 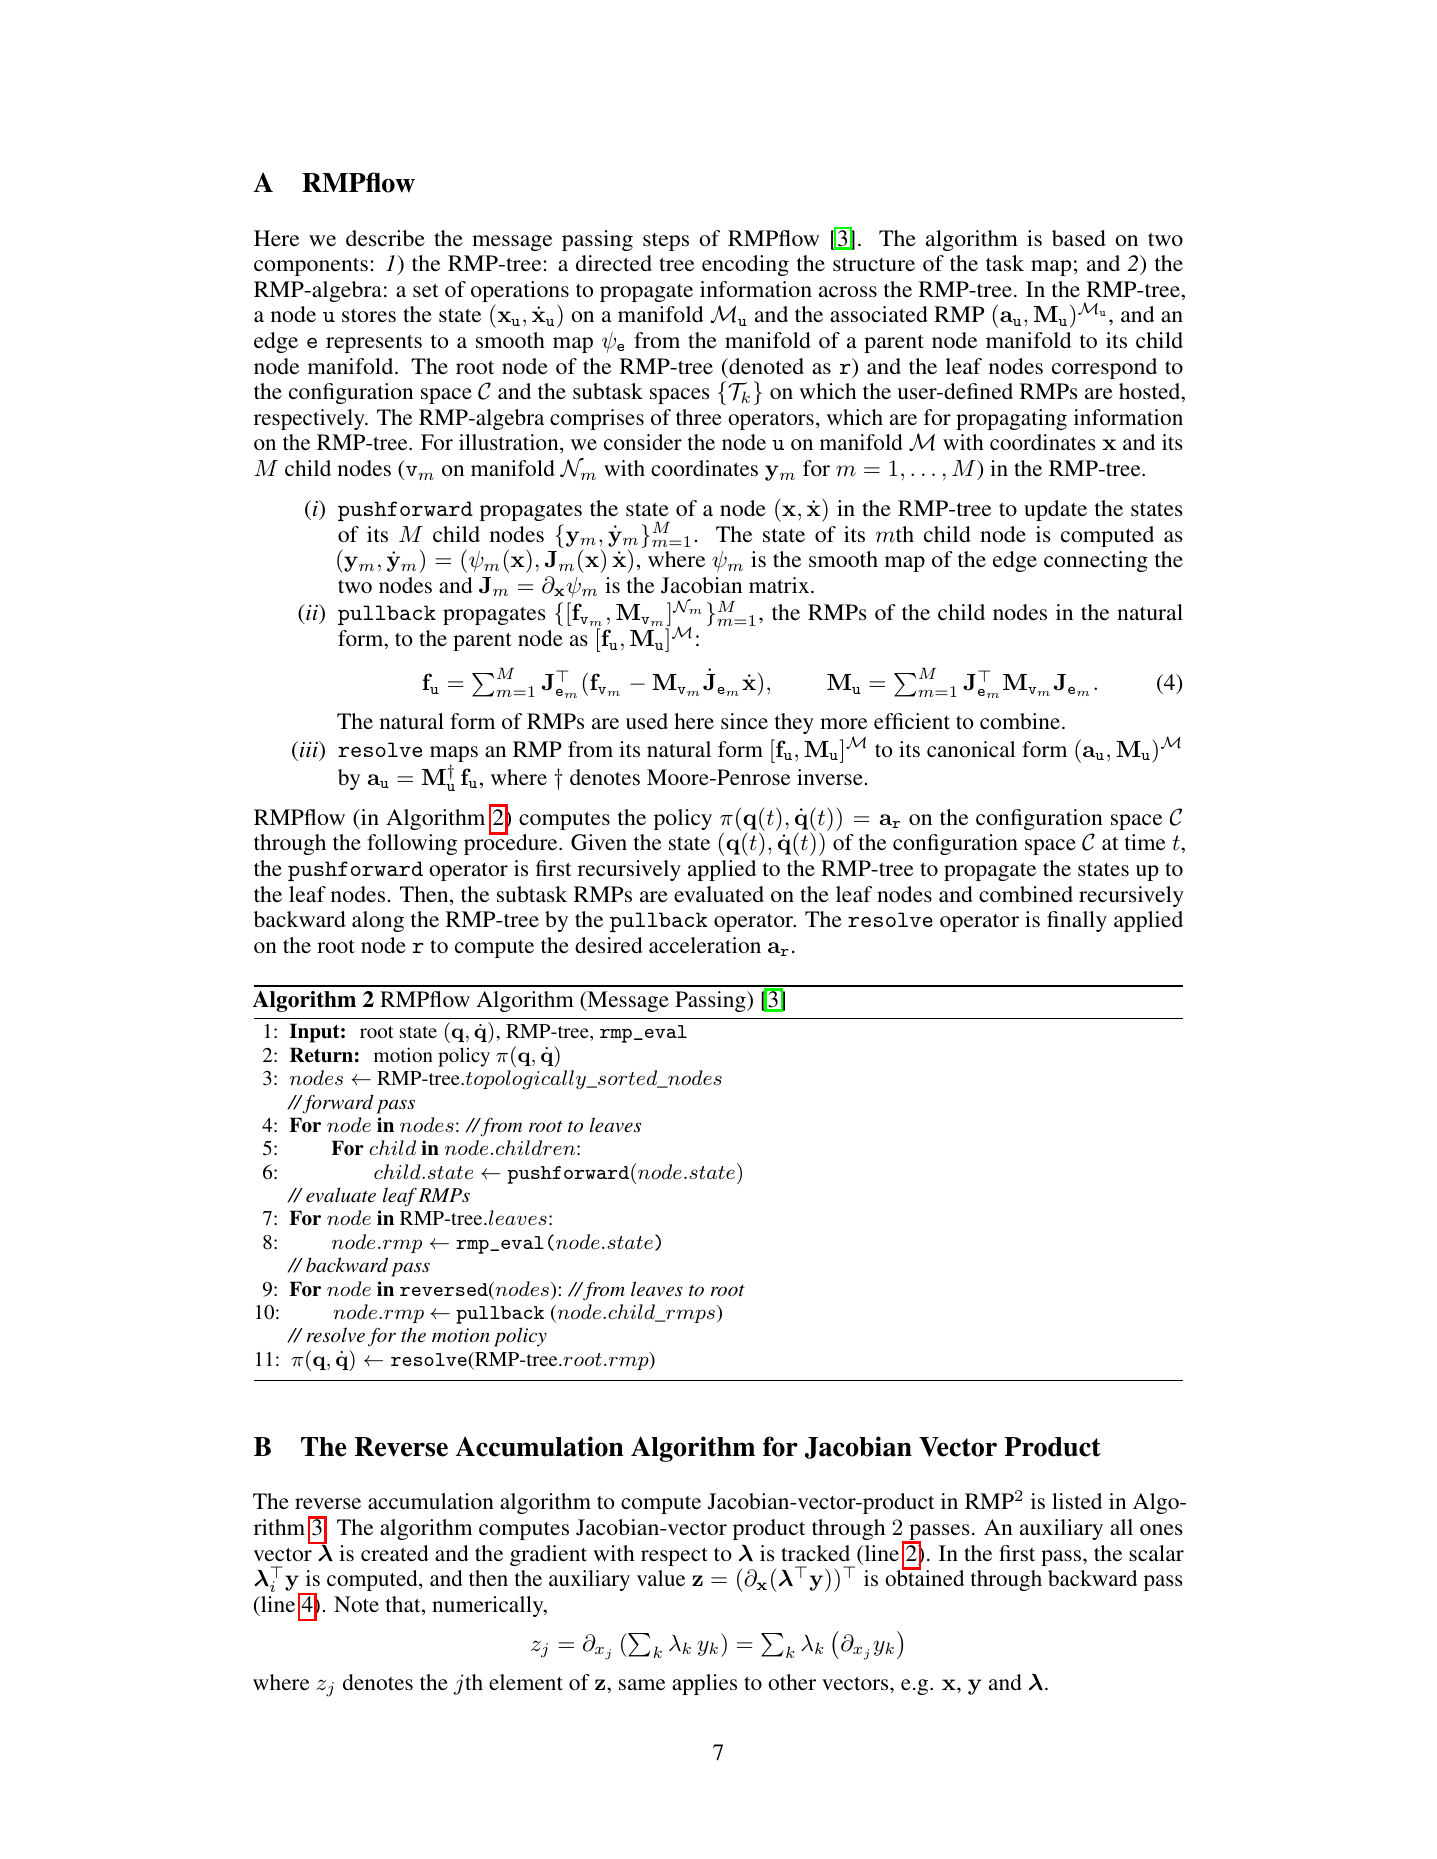 I want to click on based, so click(x=1079, y=238).
